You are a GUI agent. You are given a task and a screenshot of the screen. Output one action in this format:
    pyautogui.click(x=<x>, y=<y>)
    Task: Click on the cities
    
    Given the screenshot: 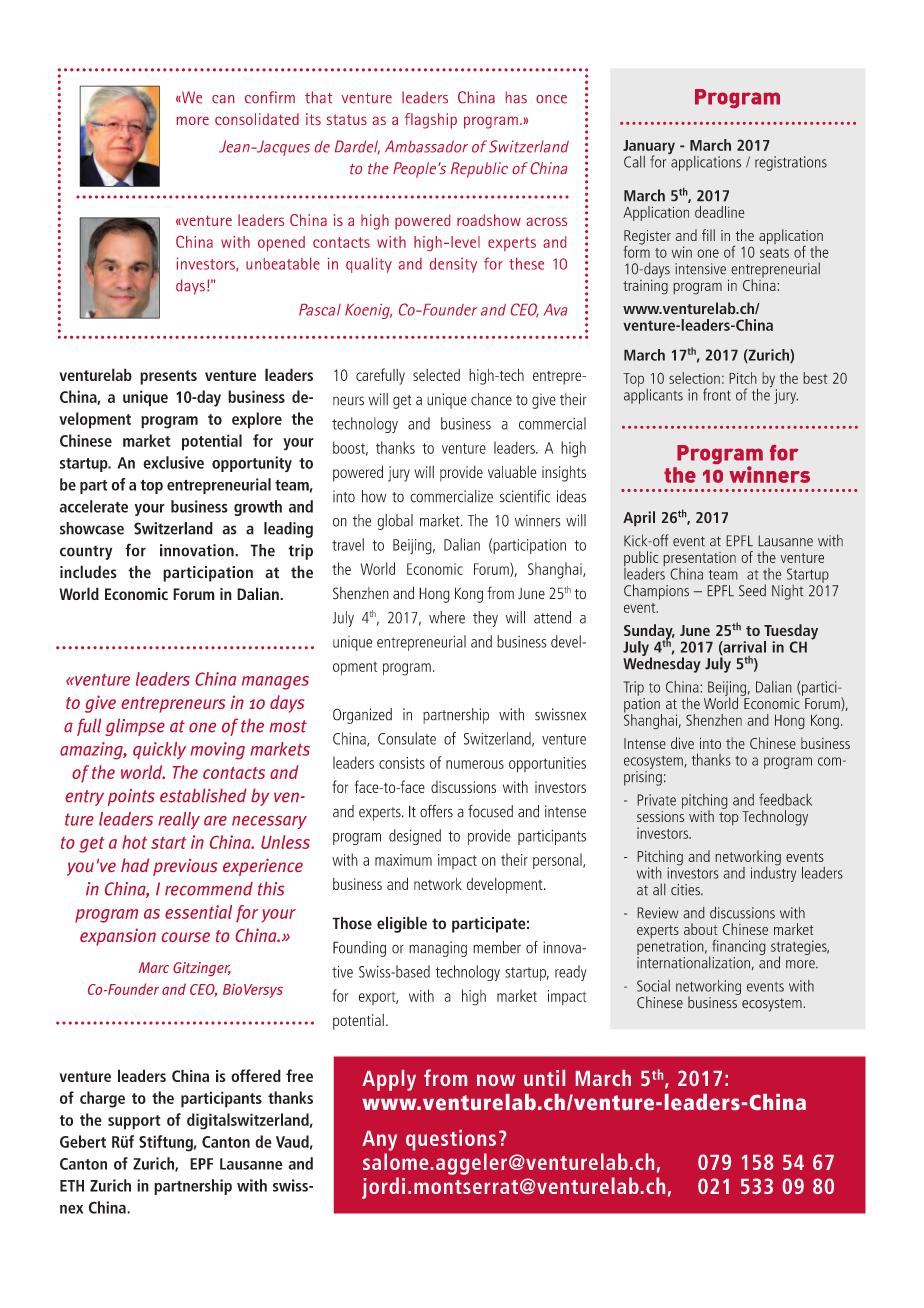 What is the action you would take?
    pyautogui.click(x=686, y=890)
